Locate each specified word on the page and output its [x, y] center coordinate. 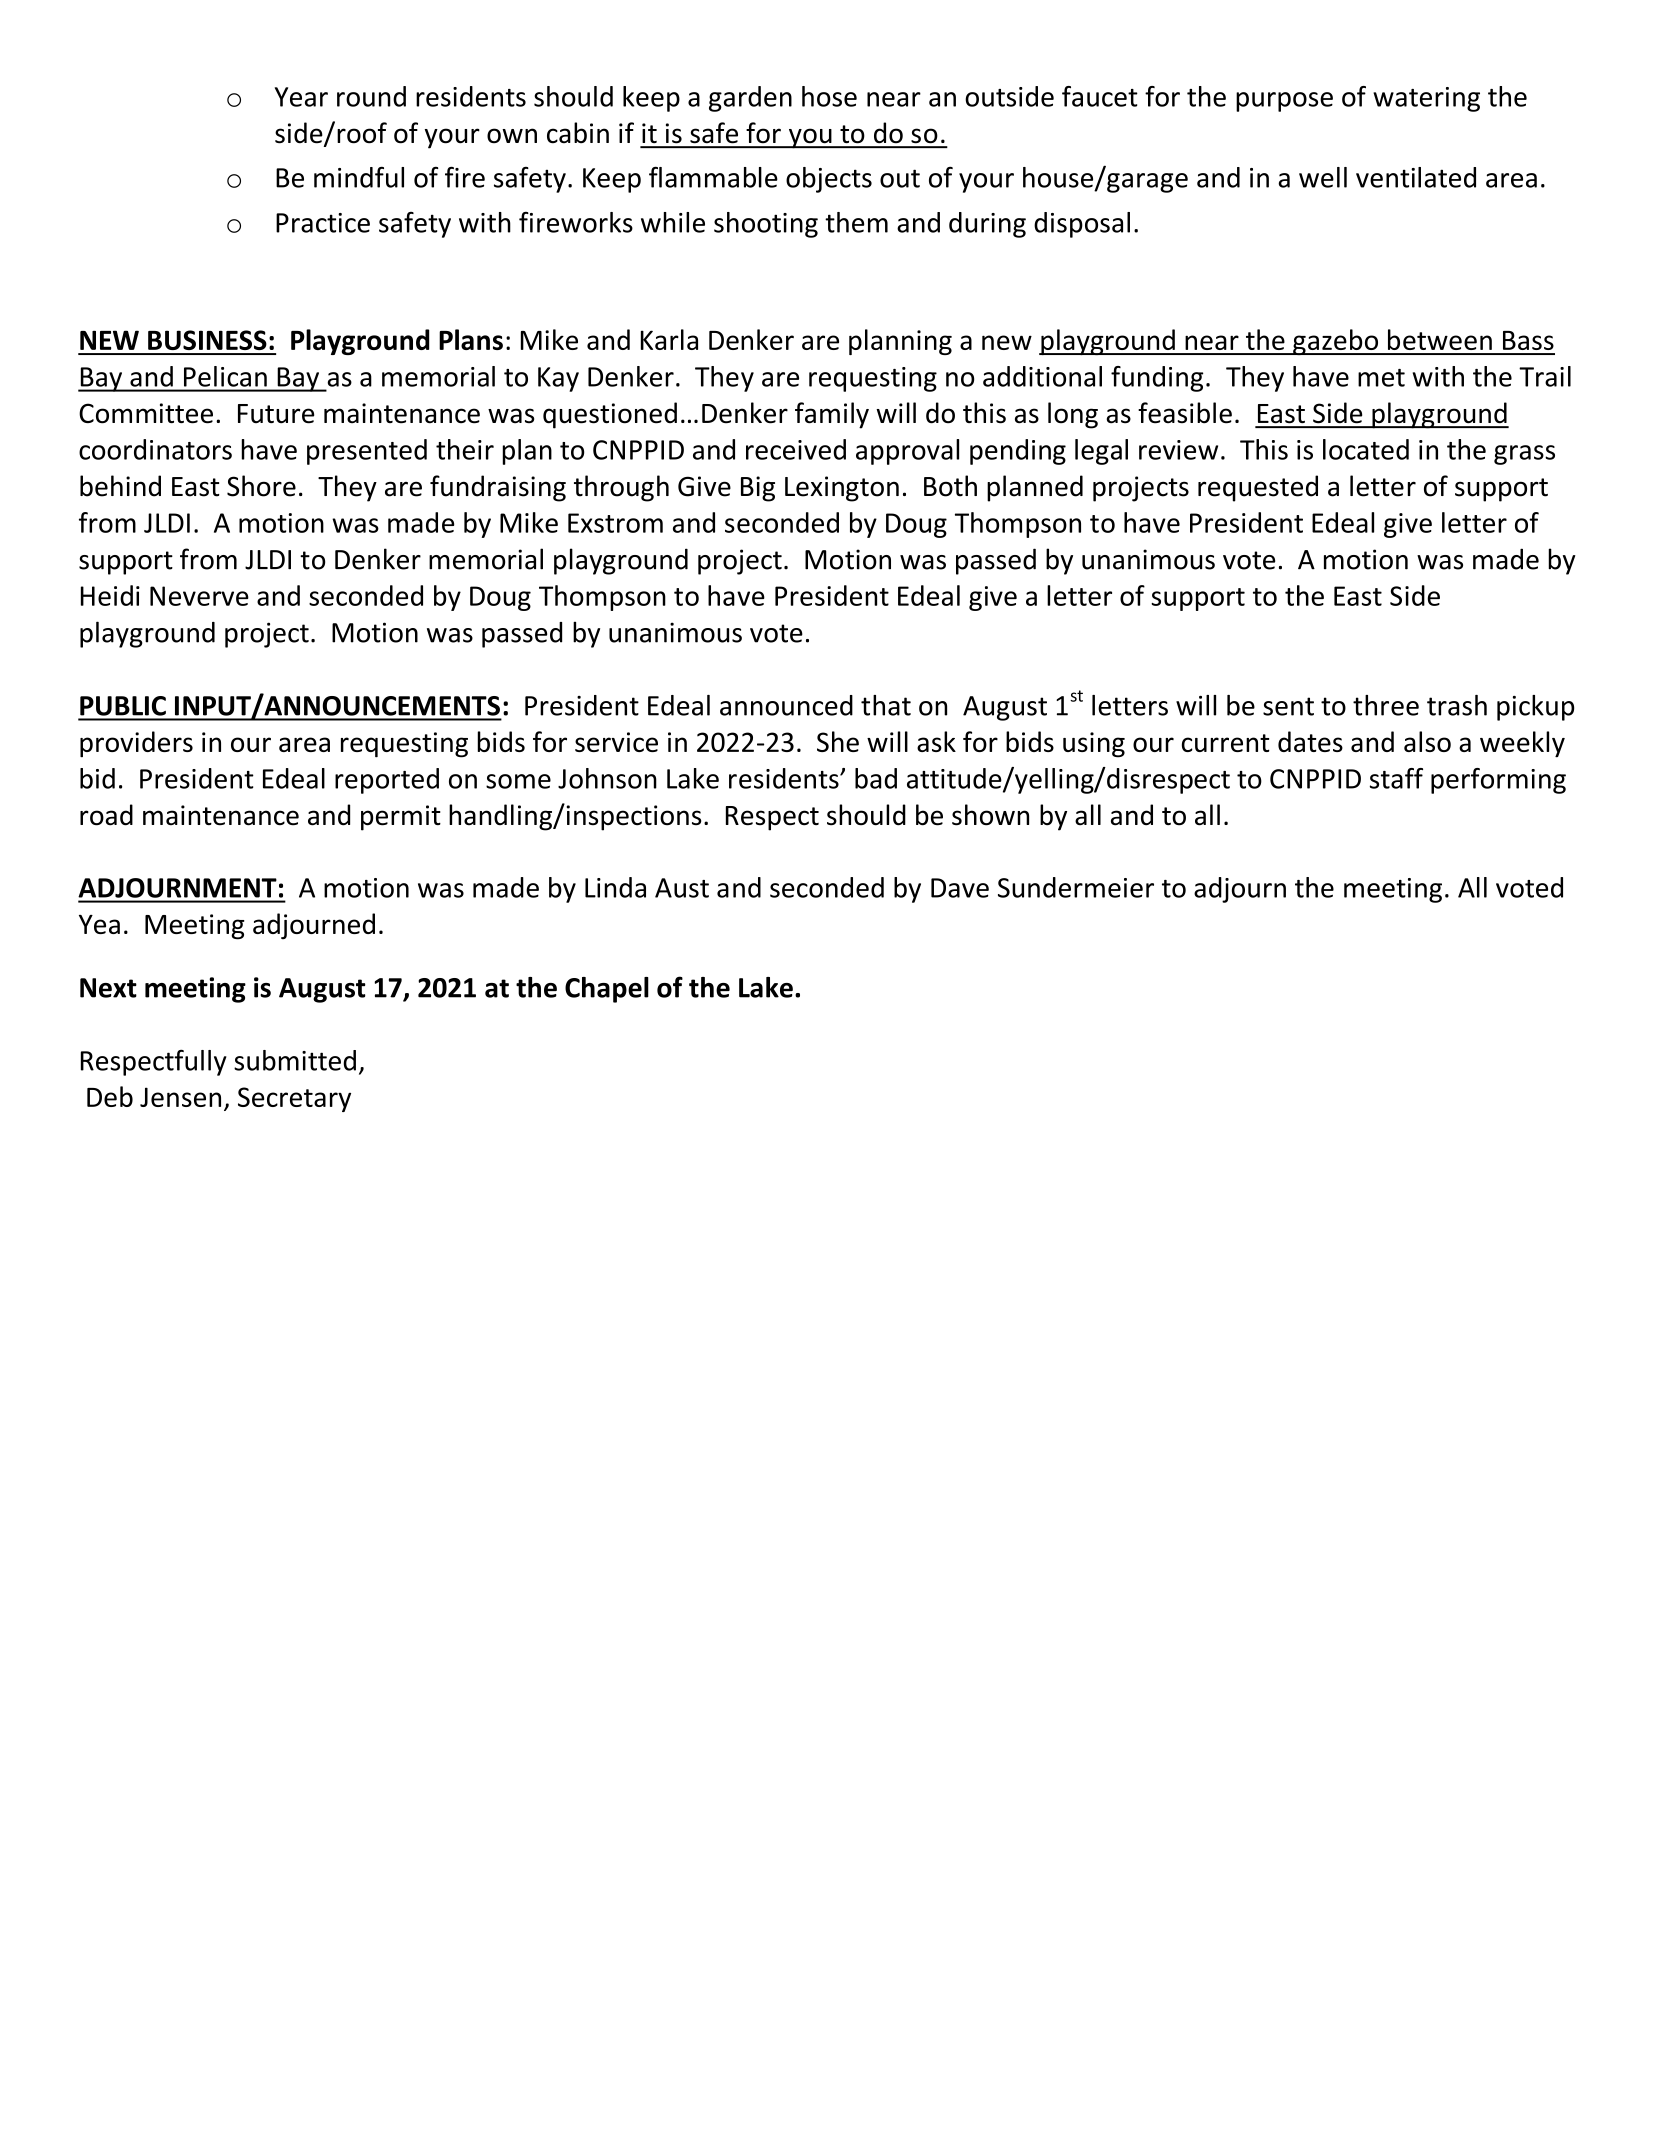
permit [401, 818]
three [1386, 705]
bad [876, 778]
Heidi [110, 595]
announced [786, 705]
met [1381, 378]
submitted [295, 1060]
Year [301, 97]
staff [1396, 778]
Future [276, 414]
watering [1426, 99]
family [832, 415]
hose [829, 96]
